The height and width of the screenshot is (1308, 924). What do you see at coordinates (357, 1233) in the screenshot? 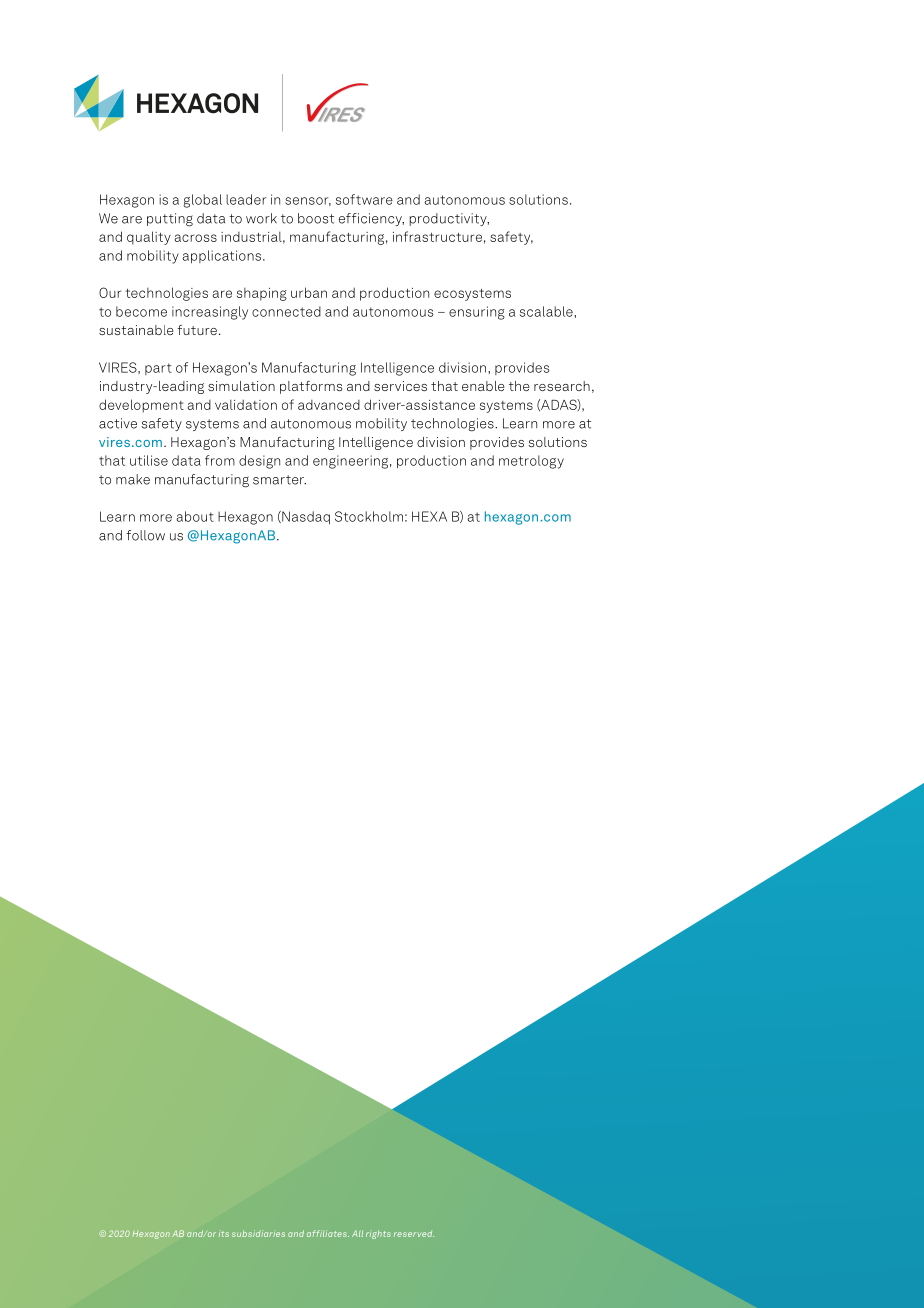
I see `All` at bounding box center [357, 1233].
